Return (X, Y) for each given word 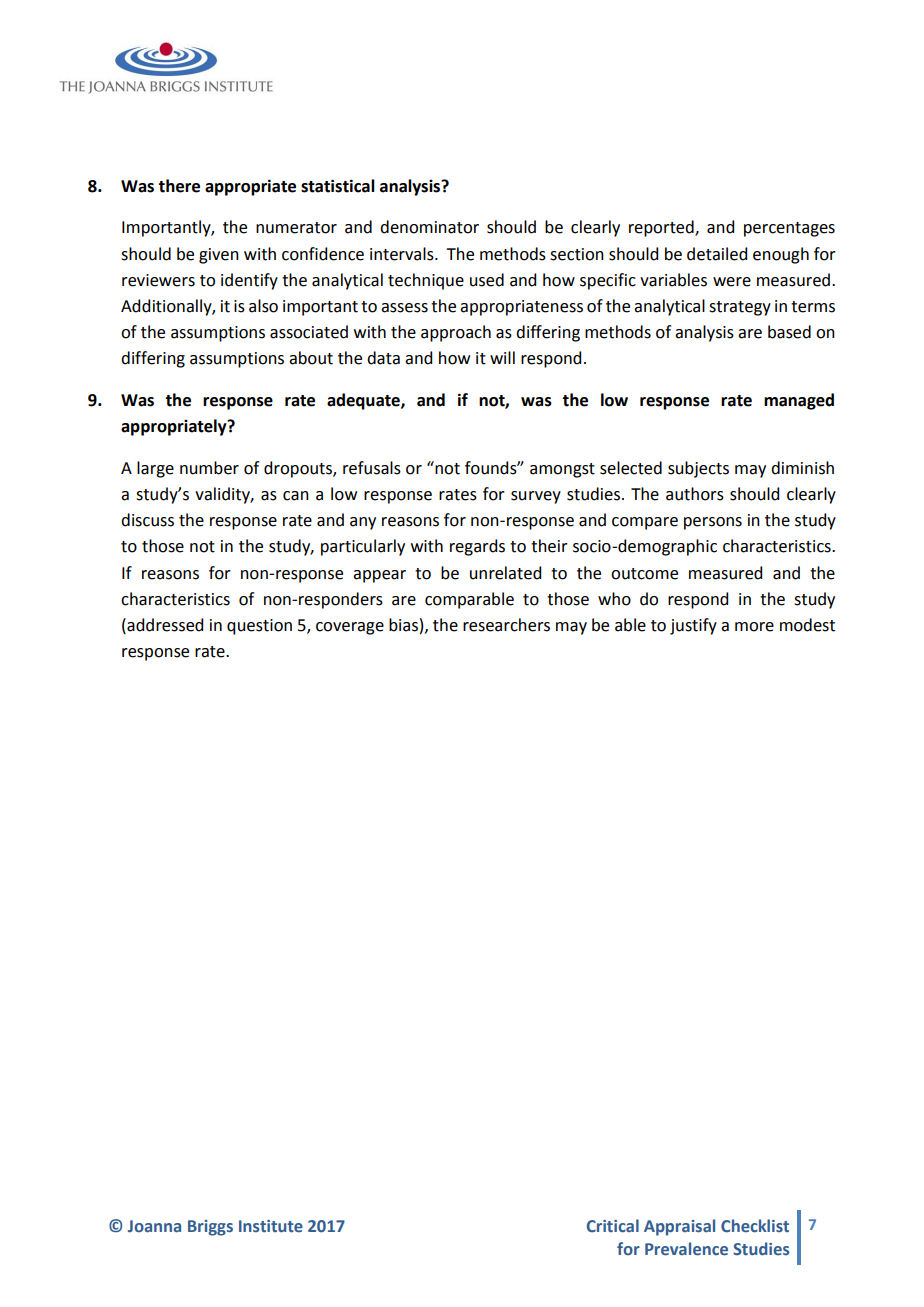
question (259, 627)
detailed (717, 254)
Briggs (210, 1228)
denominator (429, 227)
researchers (506, 625)
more (754, 627)
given (219, 256)
